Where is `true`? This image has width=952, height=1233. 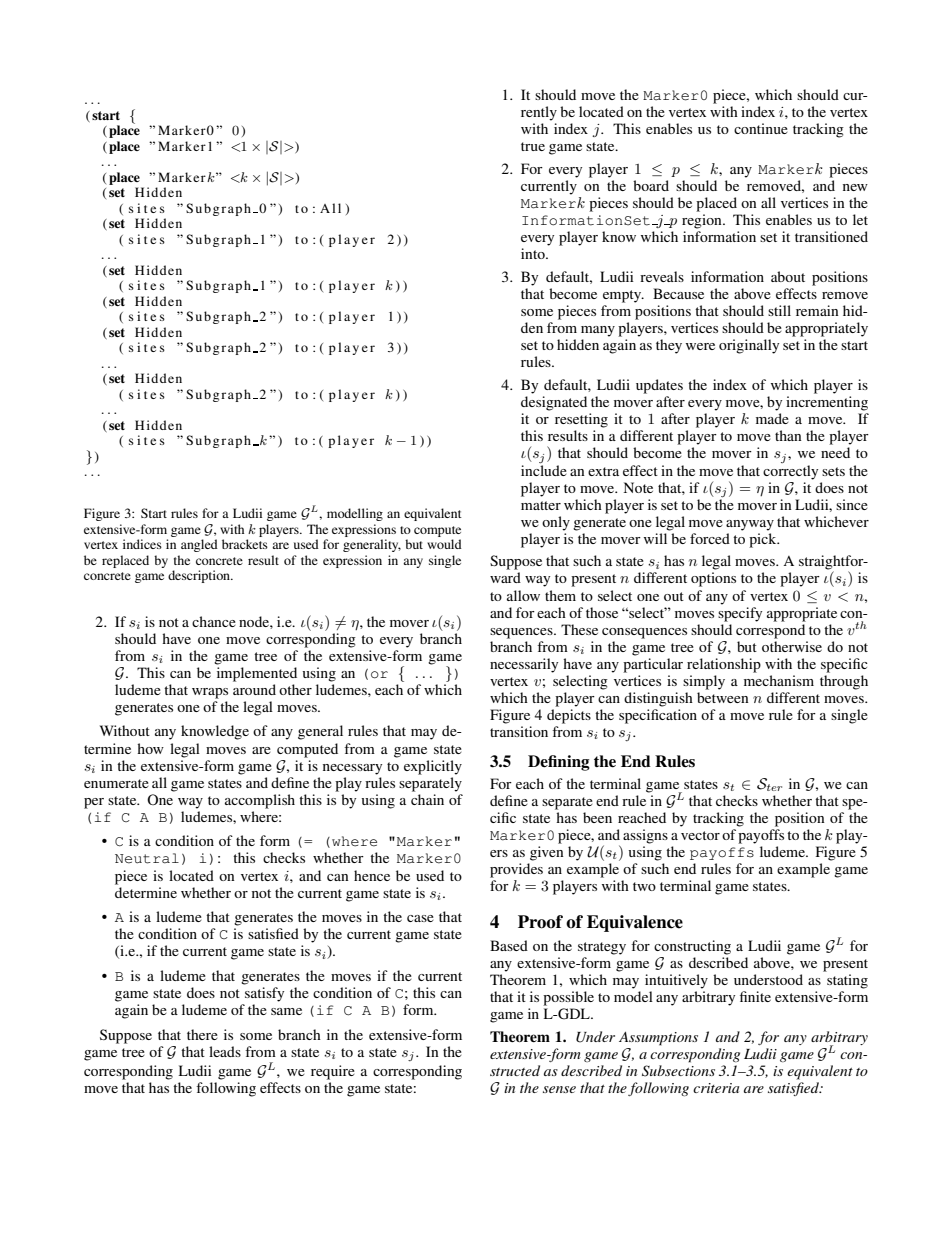
true is located at coordinates (533, 146).
